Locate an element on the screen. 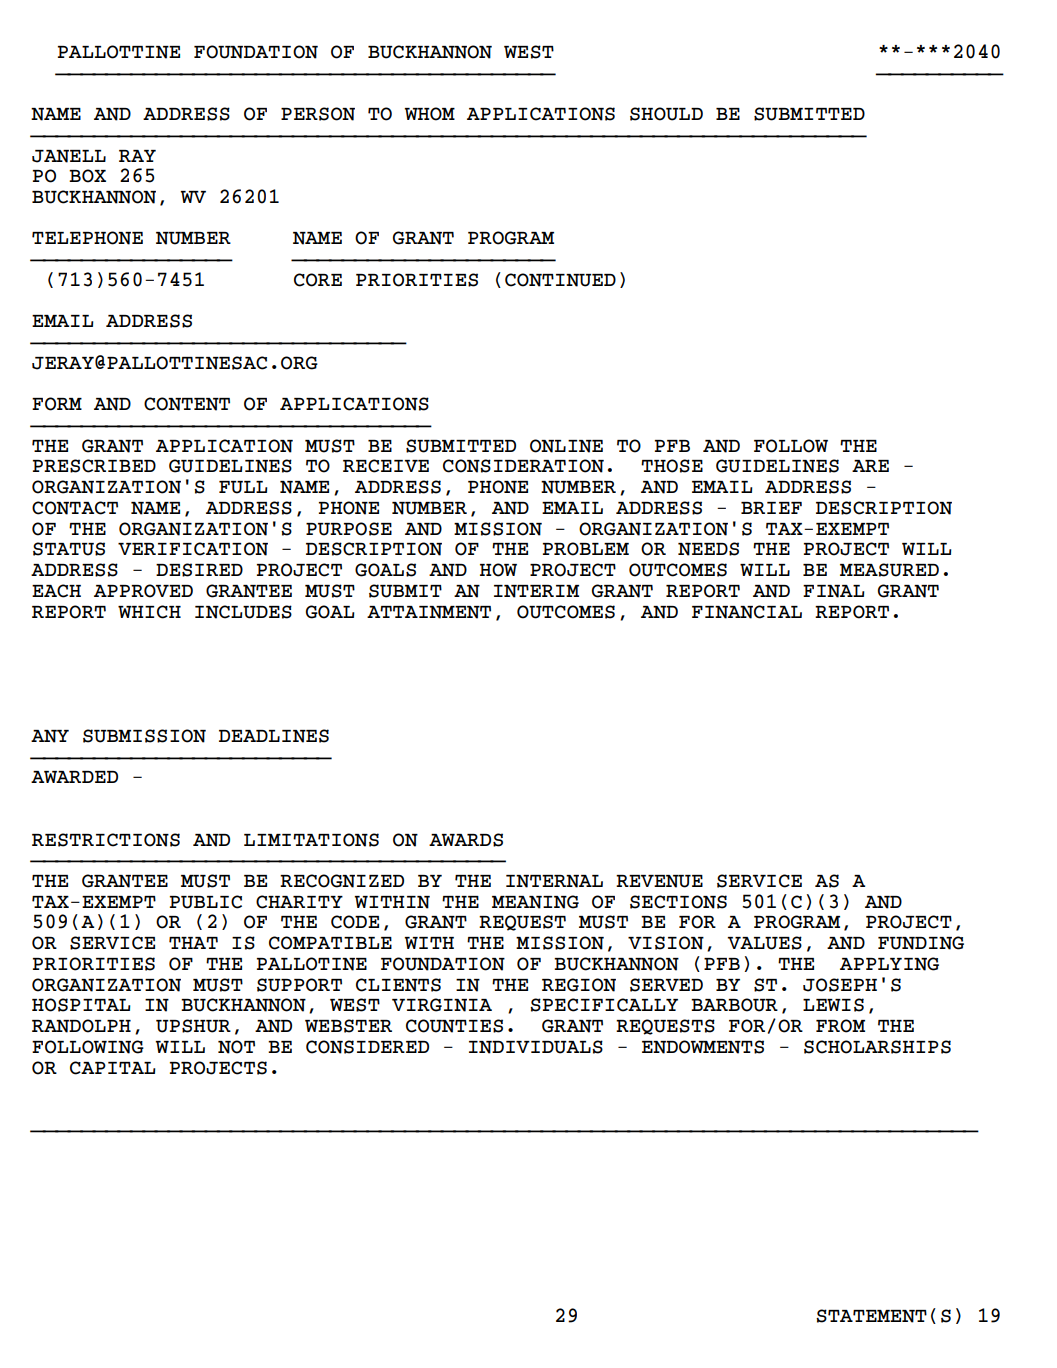  WHICH is located at coordinates (149, 612).
